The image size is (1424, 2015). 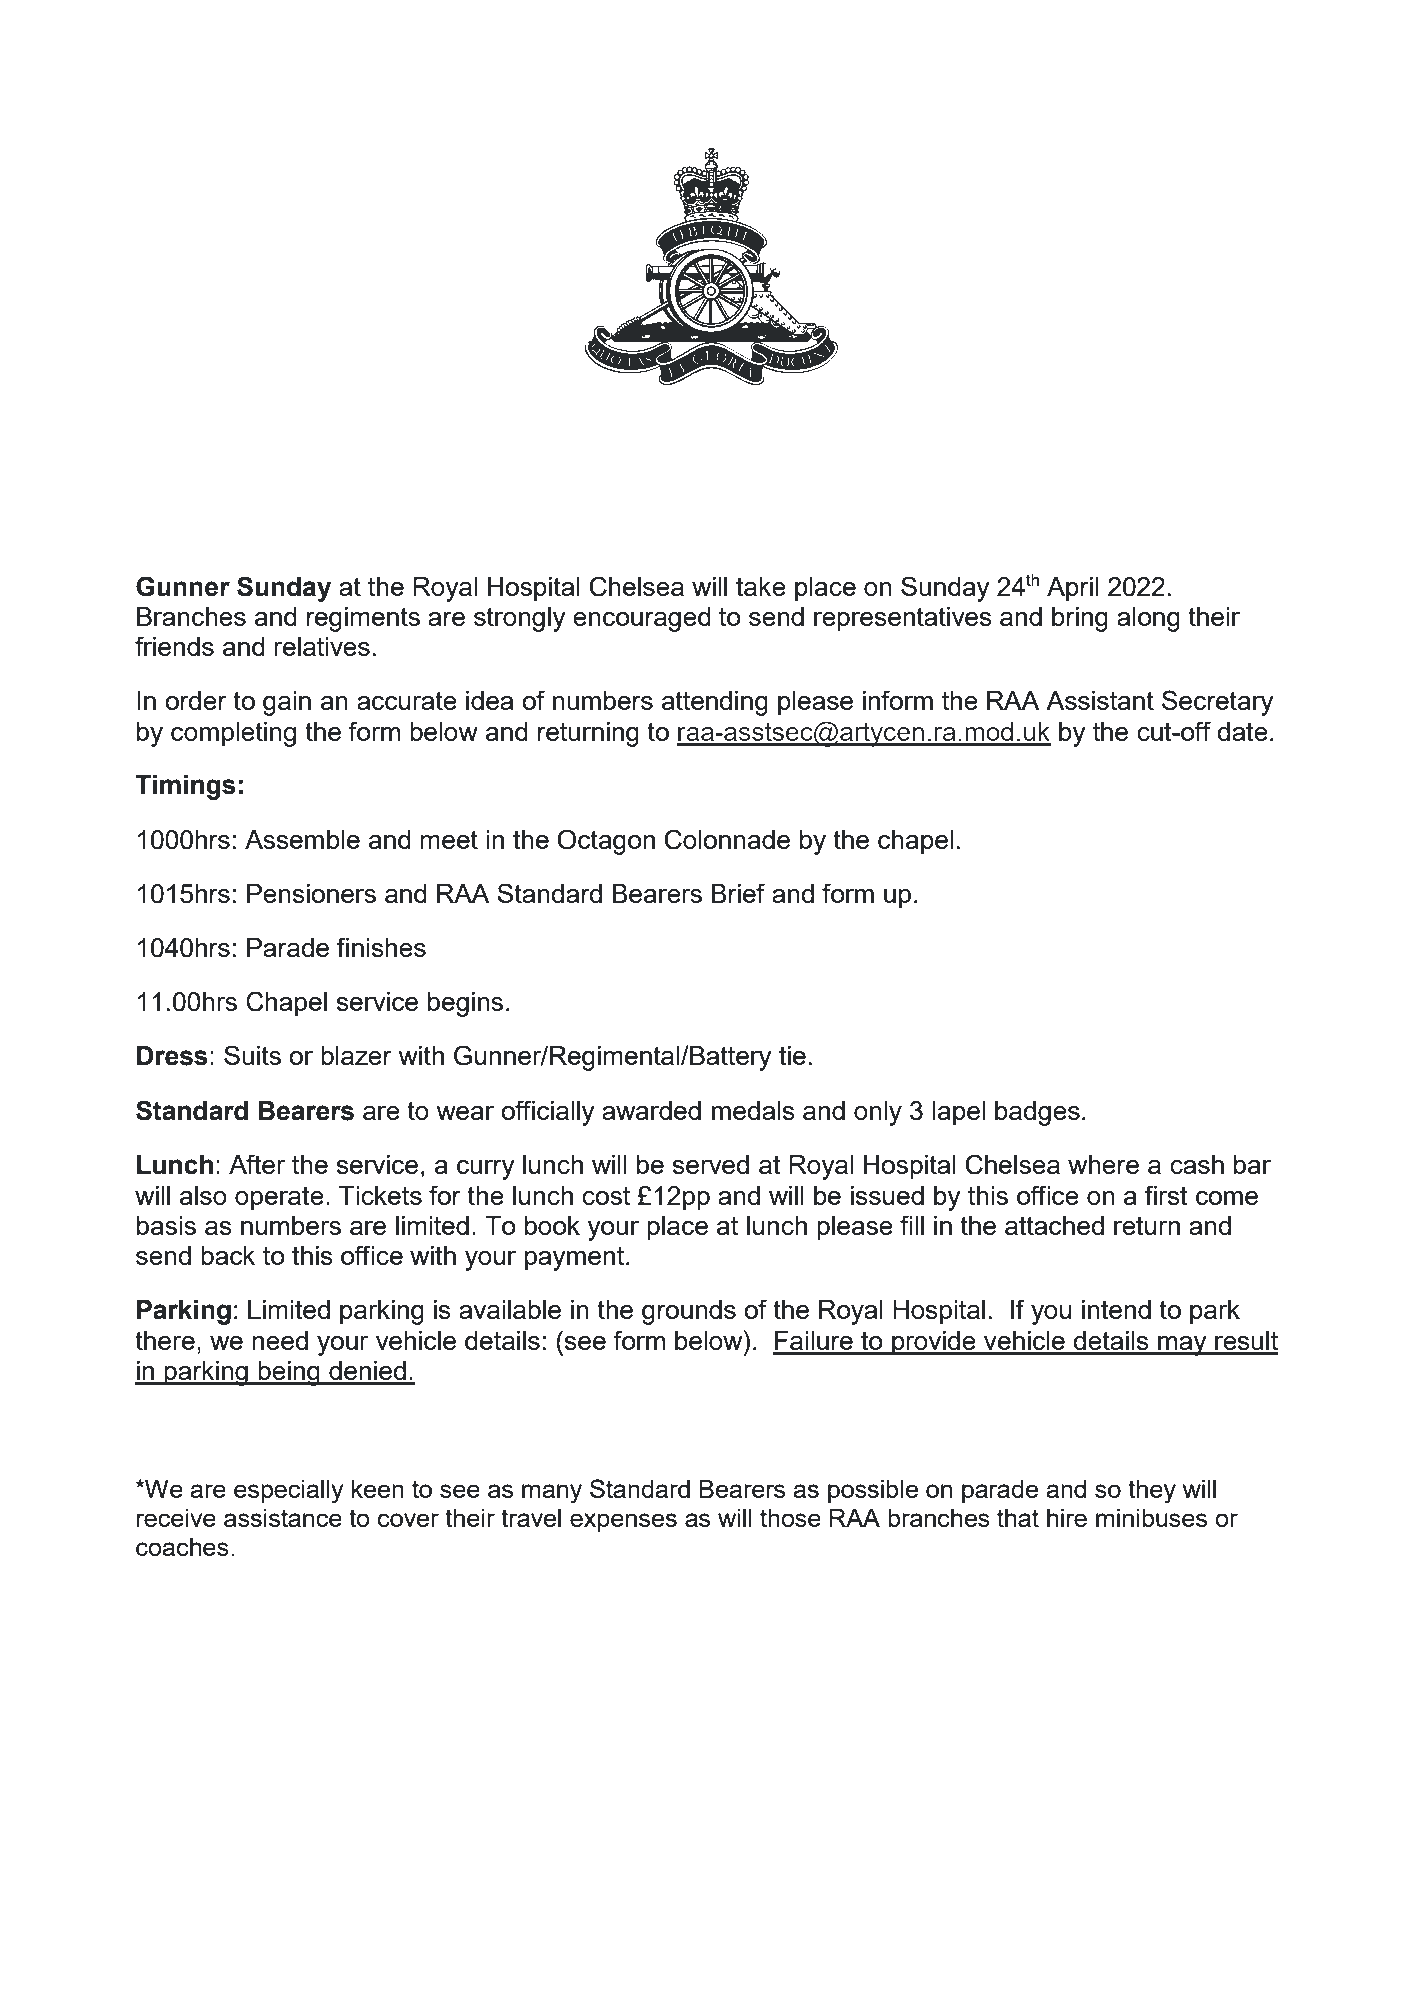 I want to click on first, so click(x=1166, y=1195).
